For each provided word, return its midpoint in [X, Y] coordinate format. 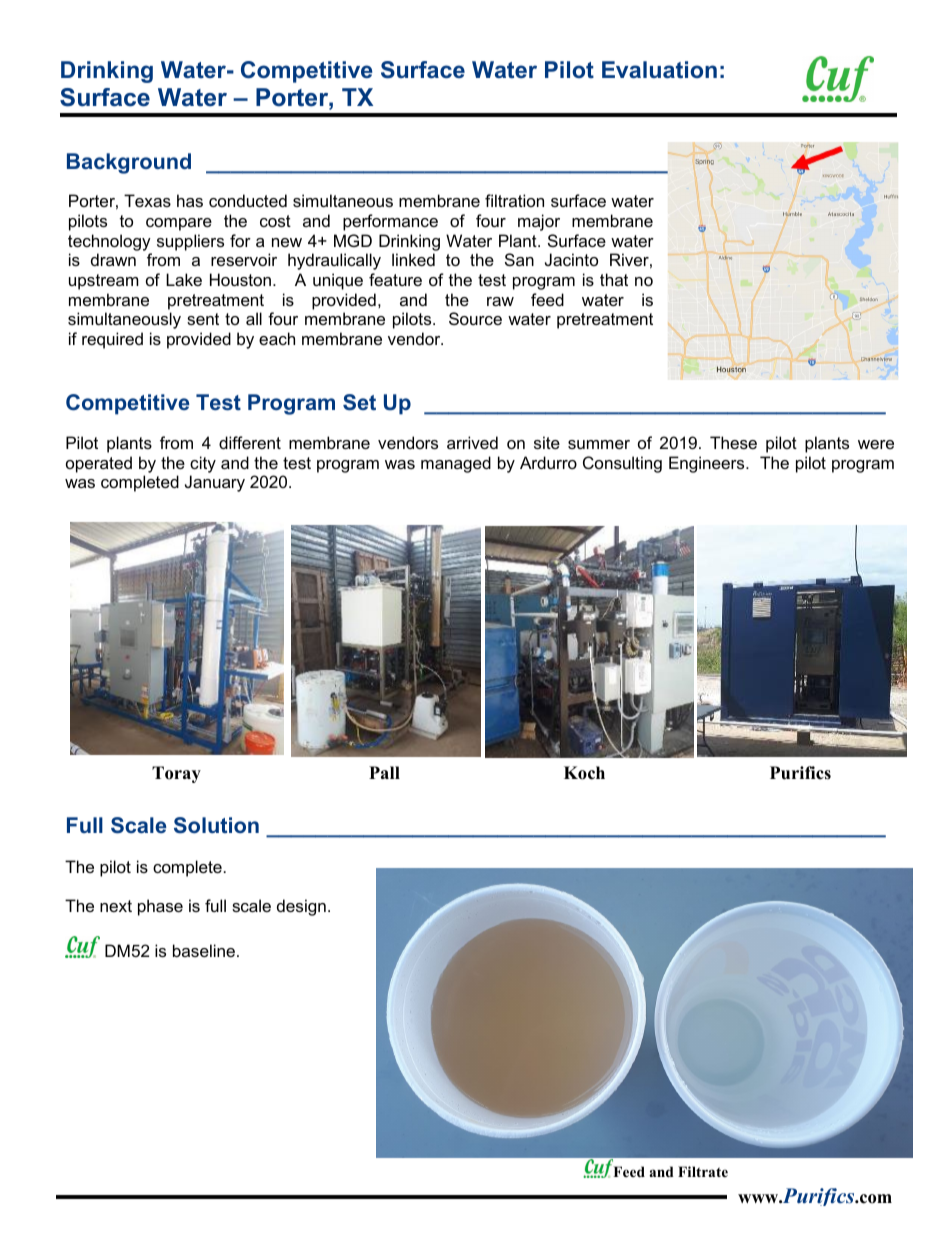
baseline [204, 950]
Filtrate [703, 1171]
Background [129, 163]
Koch [584, 773]
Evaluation [659, 69]
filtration [514, 200]
